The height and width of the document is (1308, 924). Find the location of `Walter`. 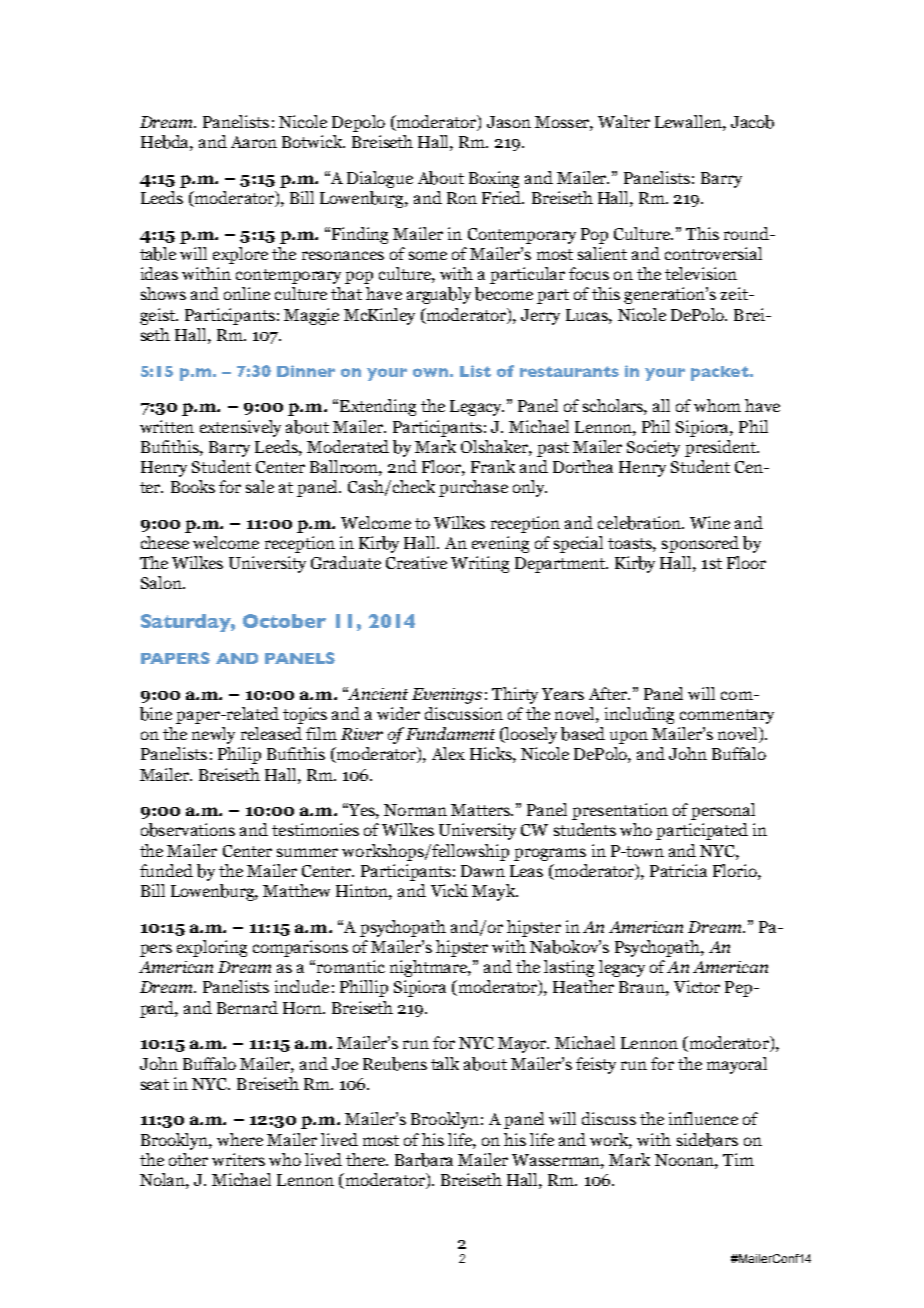

Walter is located at coordinates (624, 121).
